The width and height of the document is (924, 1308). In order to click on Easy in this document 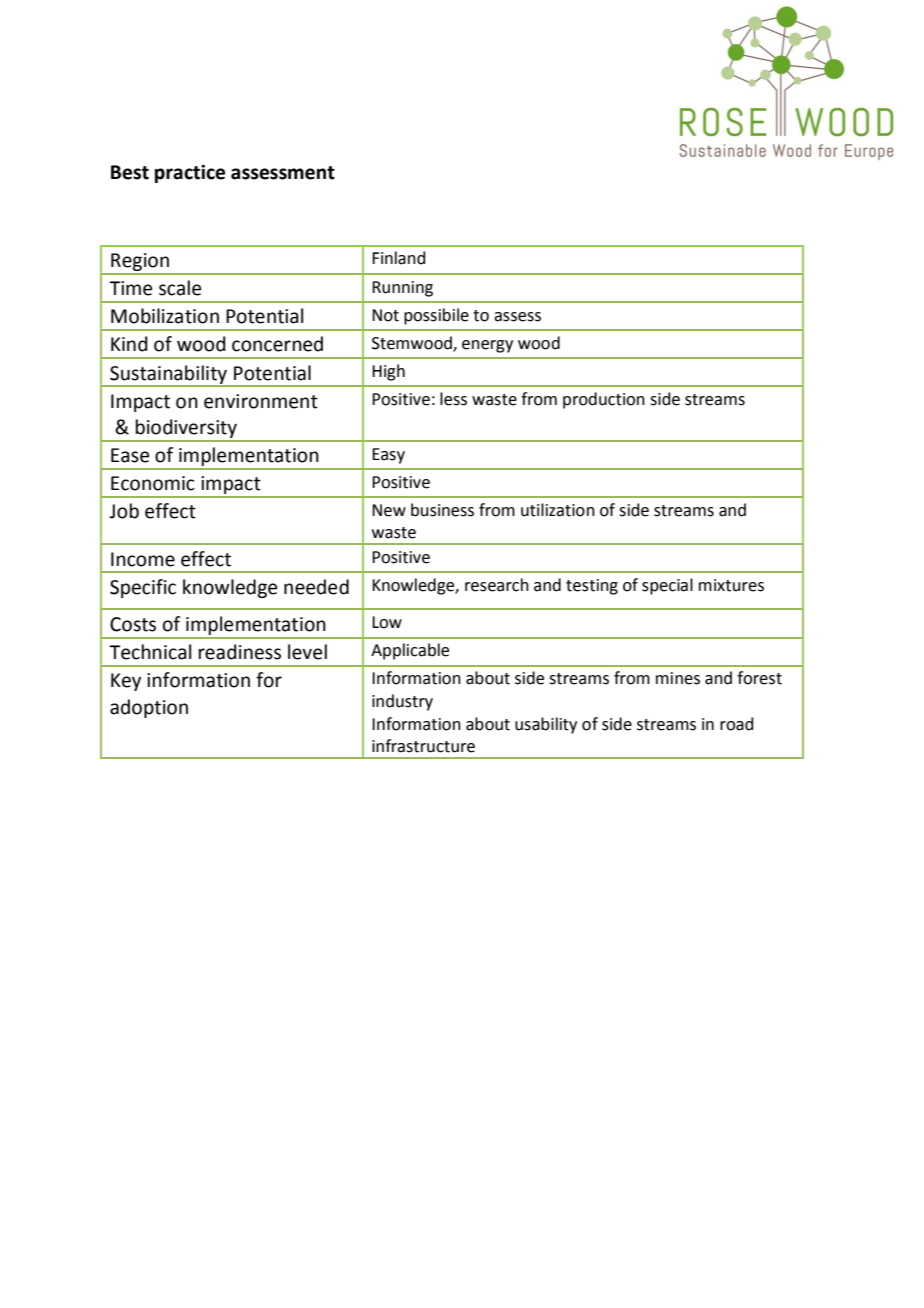, I will do `click(388, 456)`.
